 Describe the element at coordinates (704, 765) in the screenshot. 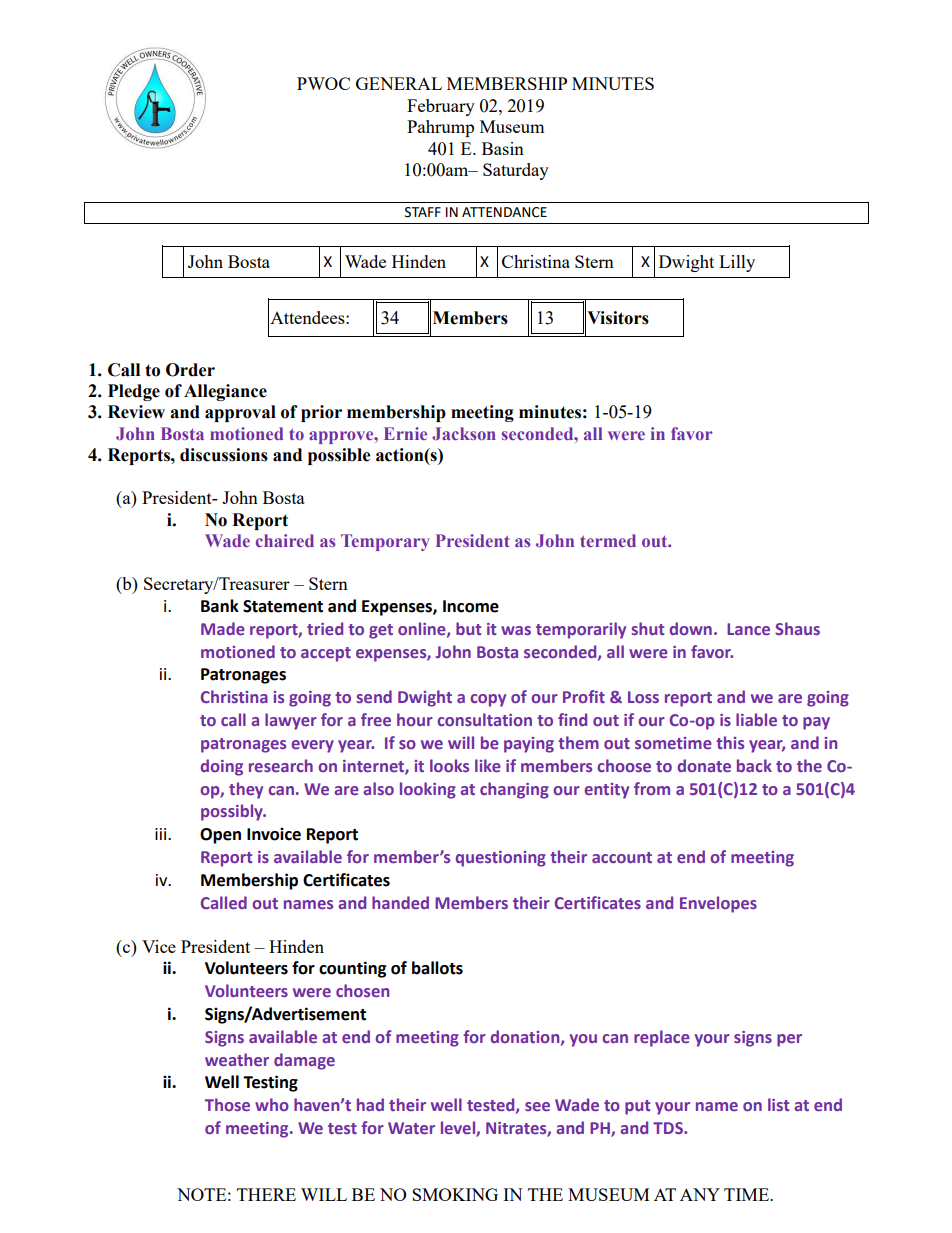

I see `donate` at that location.
